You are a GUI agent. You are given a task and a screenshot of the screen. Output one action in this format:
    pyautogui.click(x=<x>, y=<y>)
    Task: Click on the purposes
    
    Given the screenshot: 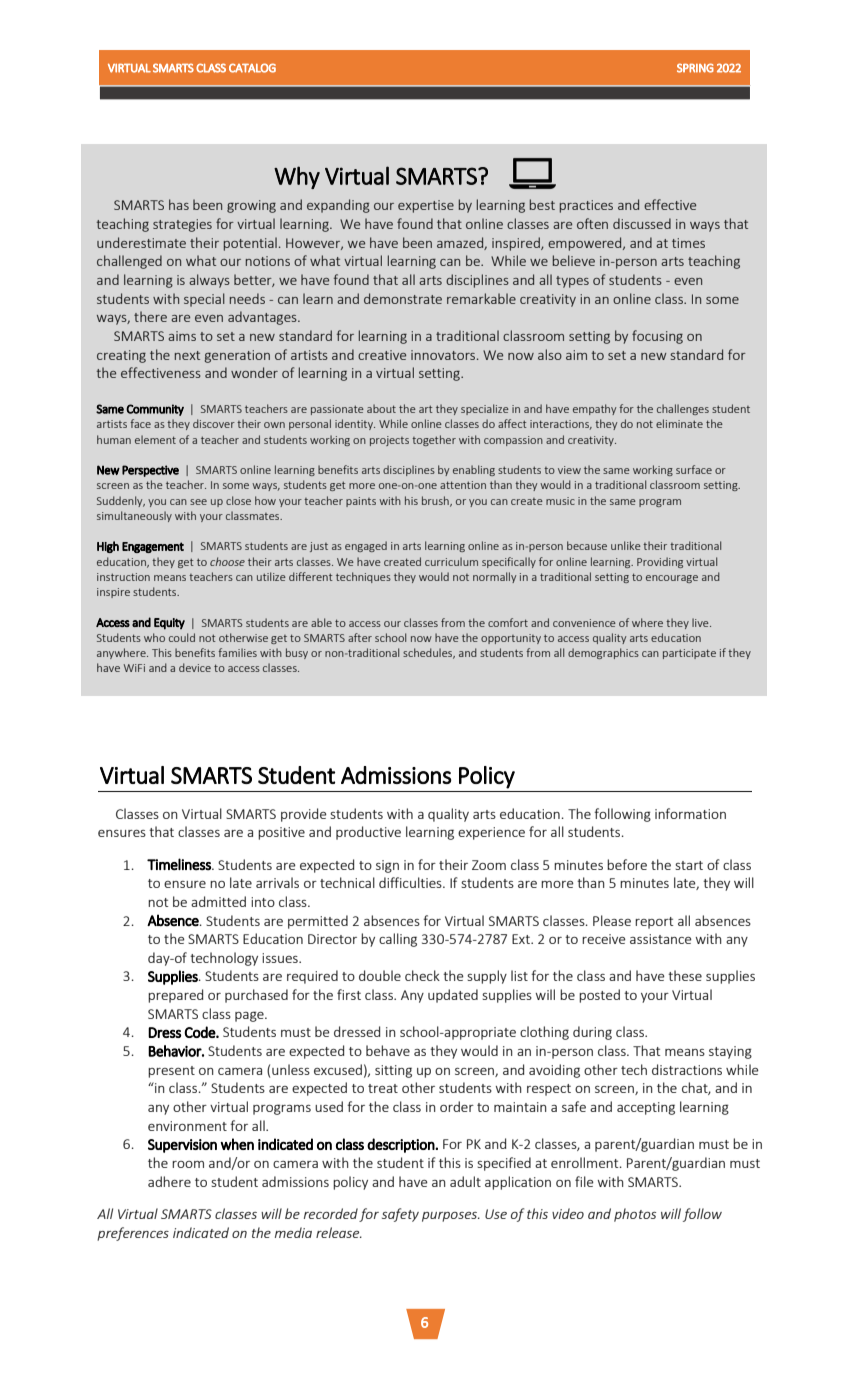 What is the action you would take?
    pyautogui.click(x=450, y=1217)
